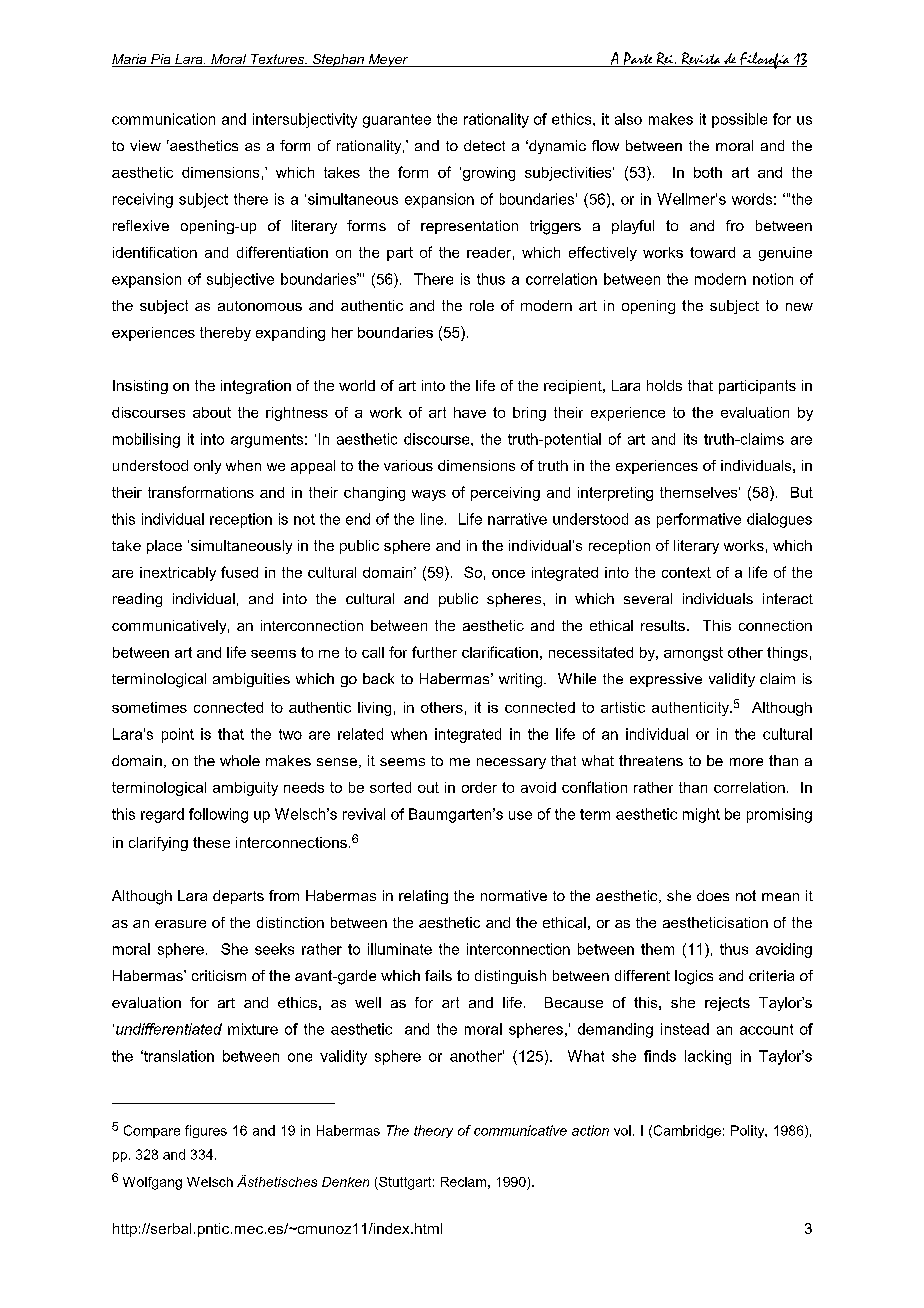 The height and width of the page is (1308, 924). What do you see at coordinates (163, 119) in the page?
I see `communication` at bounding box center [163, 119].
